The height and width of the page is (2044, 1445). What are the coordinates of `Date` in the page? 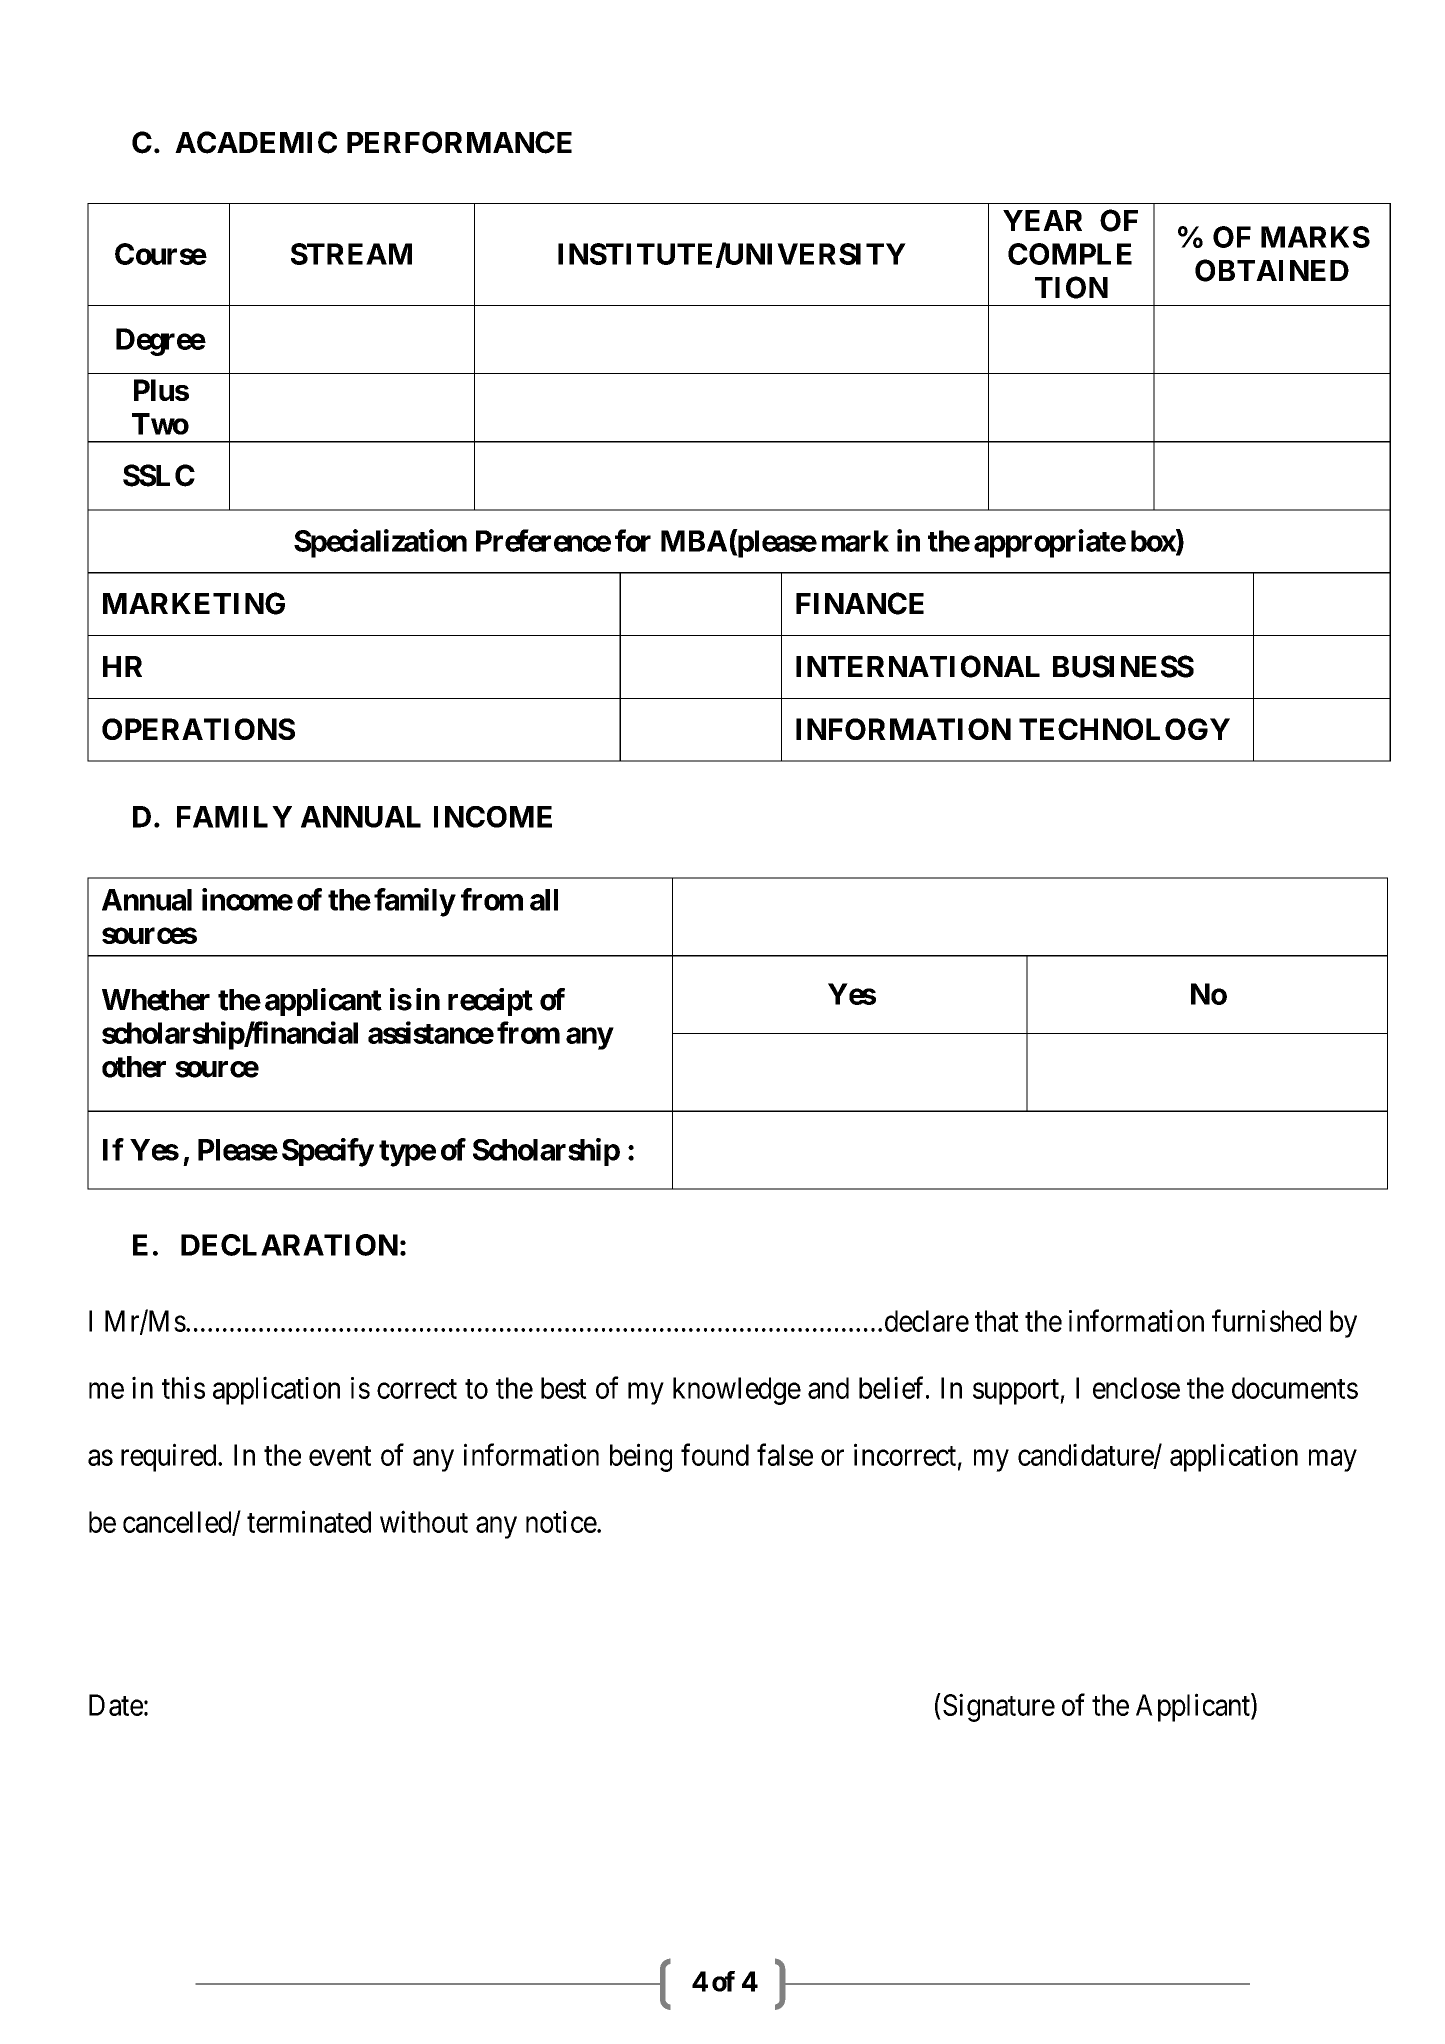 It's located at (116, 1705).
